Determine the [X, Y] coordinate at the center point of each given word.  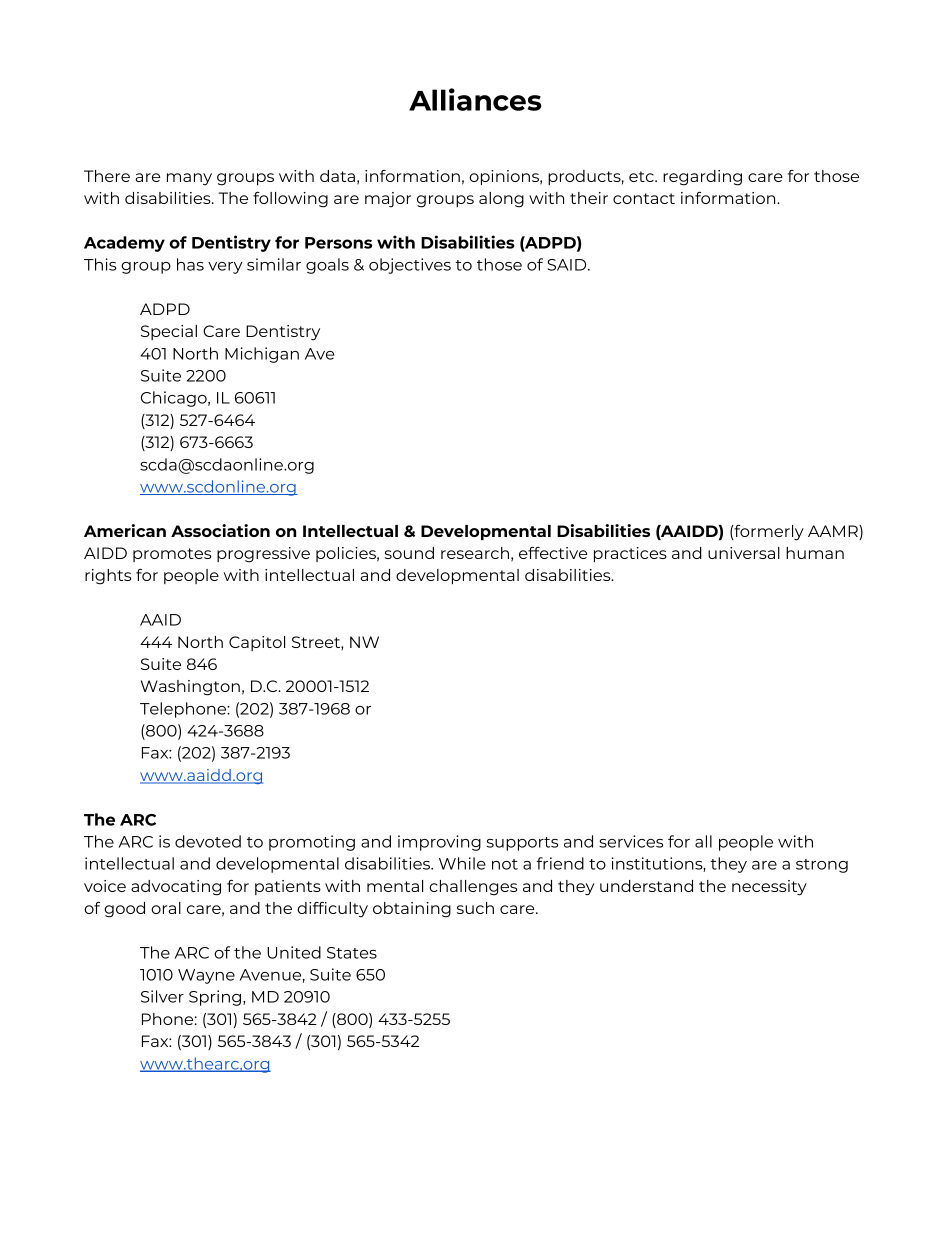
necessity [769, 888]
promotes [172, 555]
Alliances [475, 99]
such [475, 908]
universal [744, 553]
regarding [702, 178]
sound [409, 553]
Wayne [206, 976]
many [189, 179]
